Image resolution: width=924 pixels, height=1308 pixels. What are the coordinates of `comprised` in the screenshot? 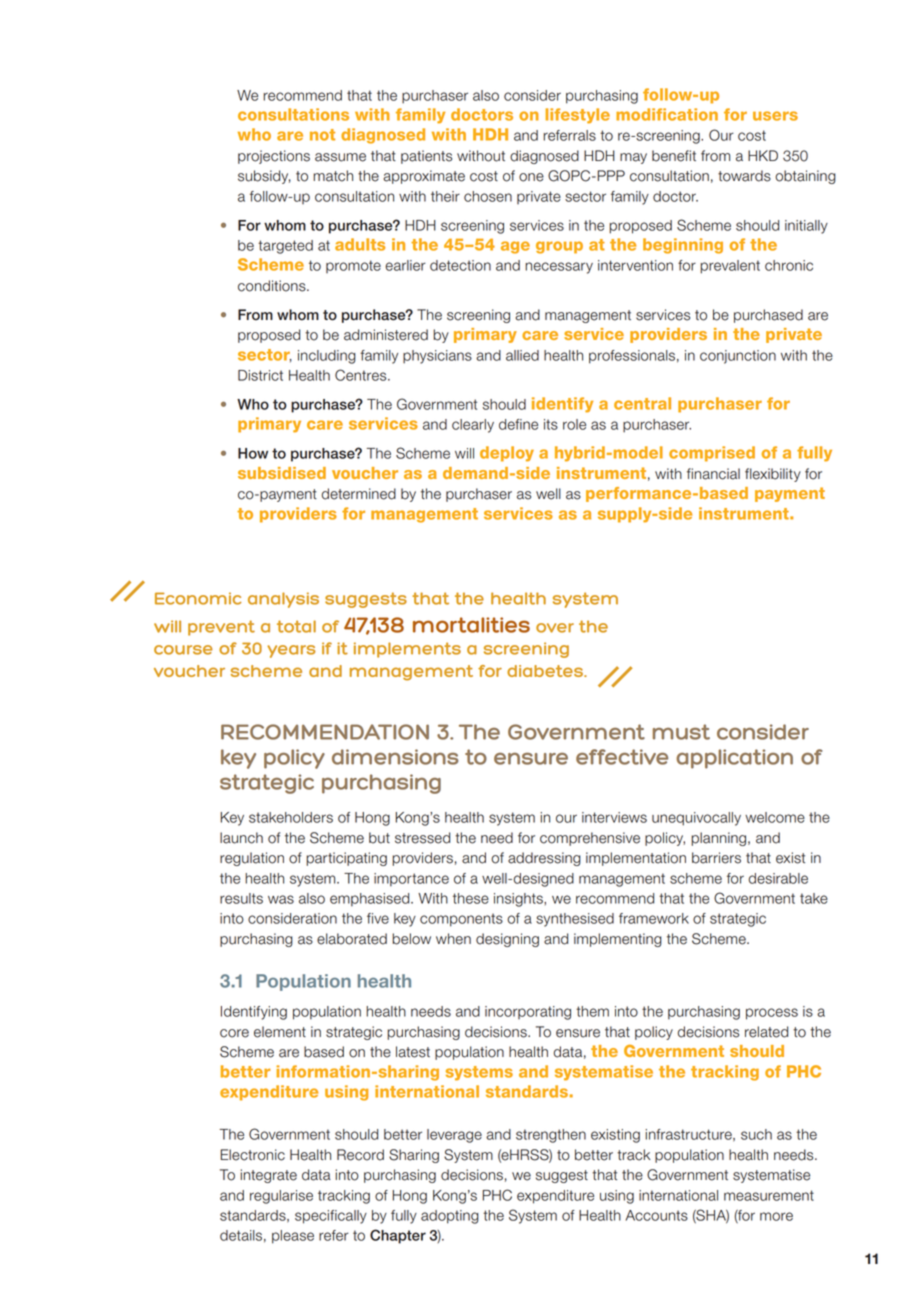 It's located at (712, 454).
